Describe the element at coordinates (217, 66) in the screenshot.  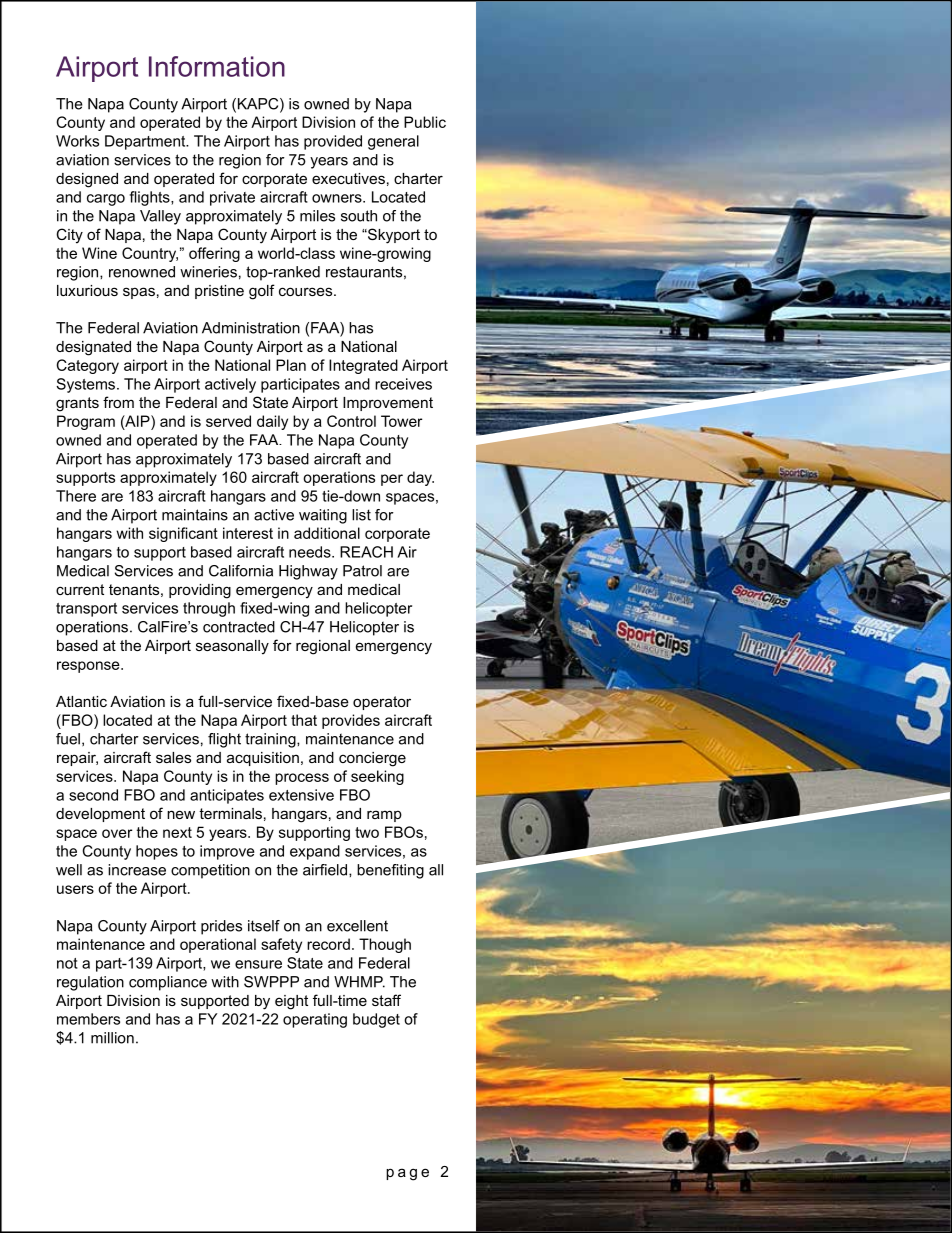
I see `Information` at that location.
